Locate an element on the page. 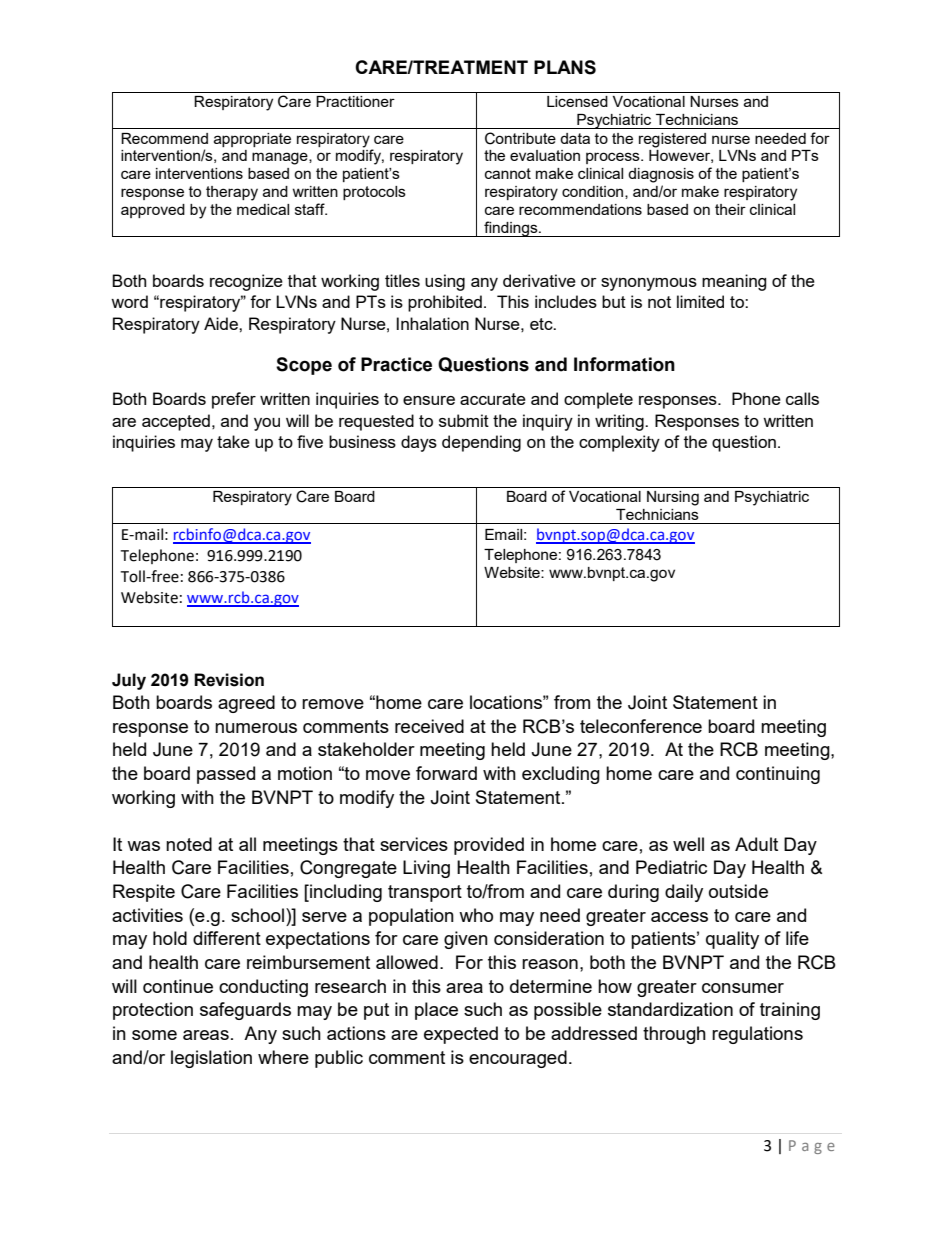  different is located at coordinates (227, 938).
